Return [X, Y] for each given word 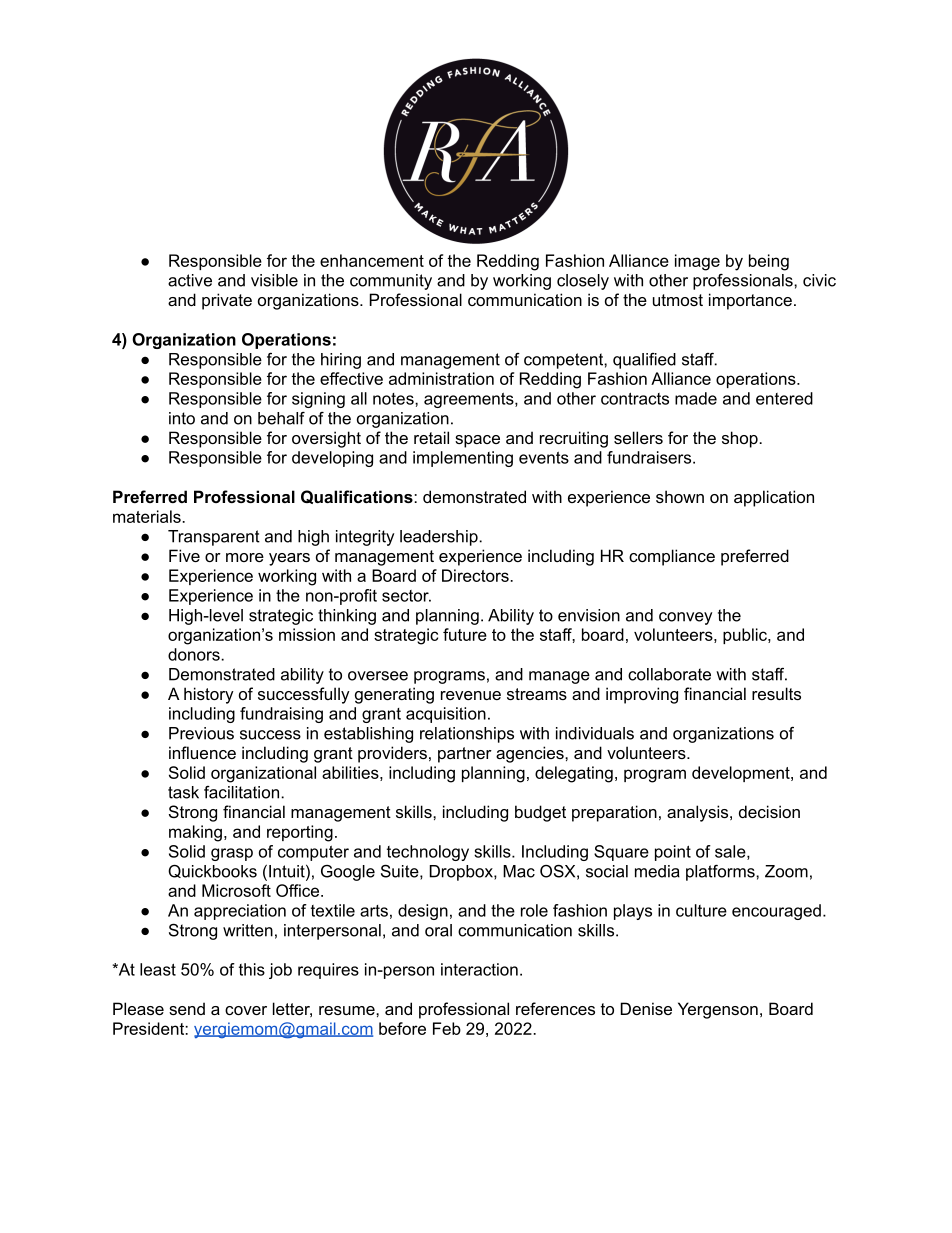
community [391, 282]
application [774, 498]
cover [246, 1010]
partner [465, 755]
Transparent [214, 538]
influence [202, 752]
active [190, 280]
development [742, 774]
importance [750, 301]
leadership [440, 538]
